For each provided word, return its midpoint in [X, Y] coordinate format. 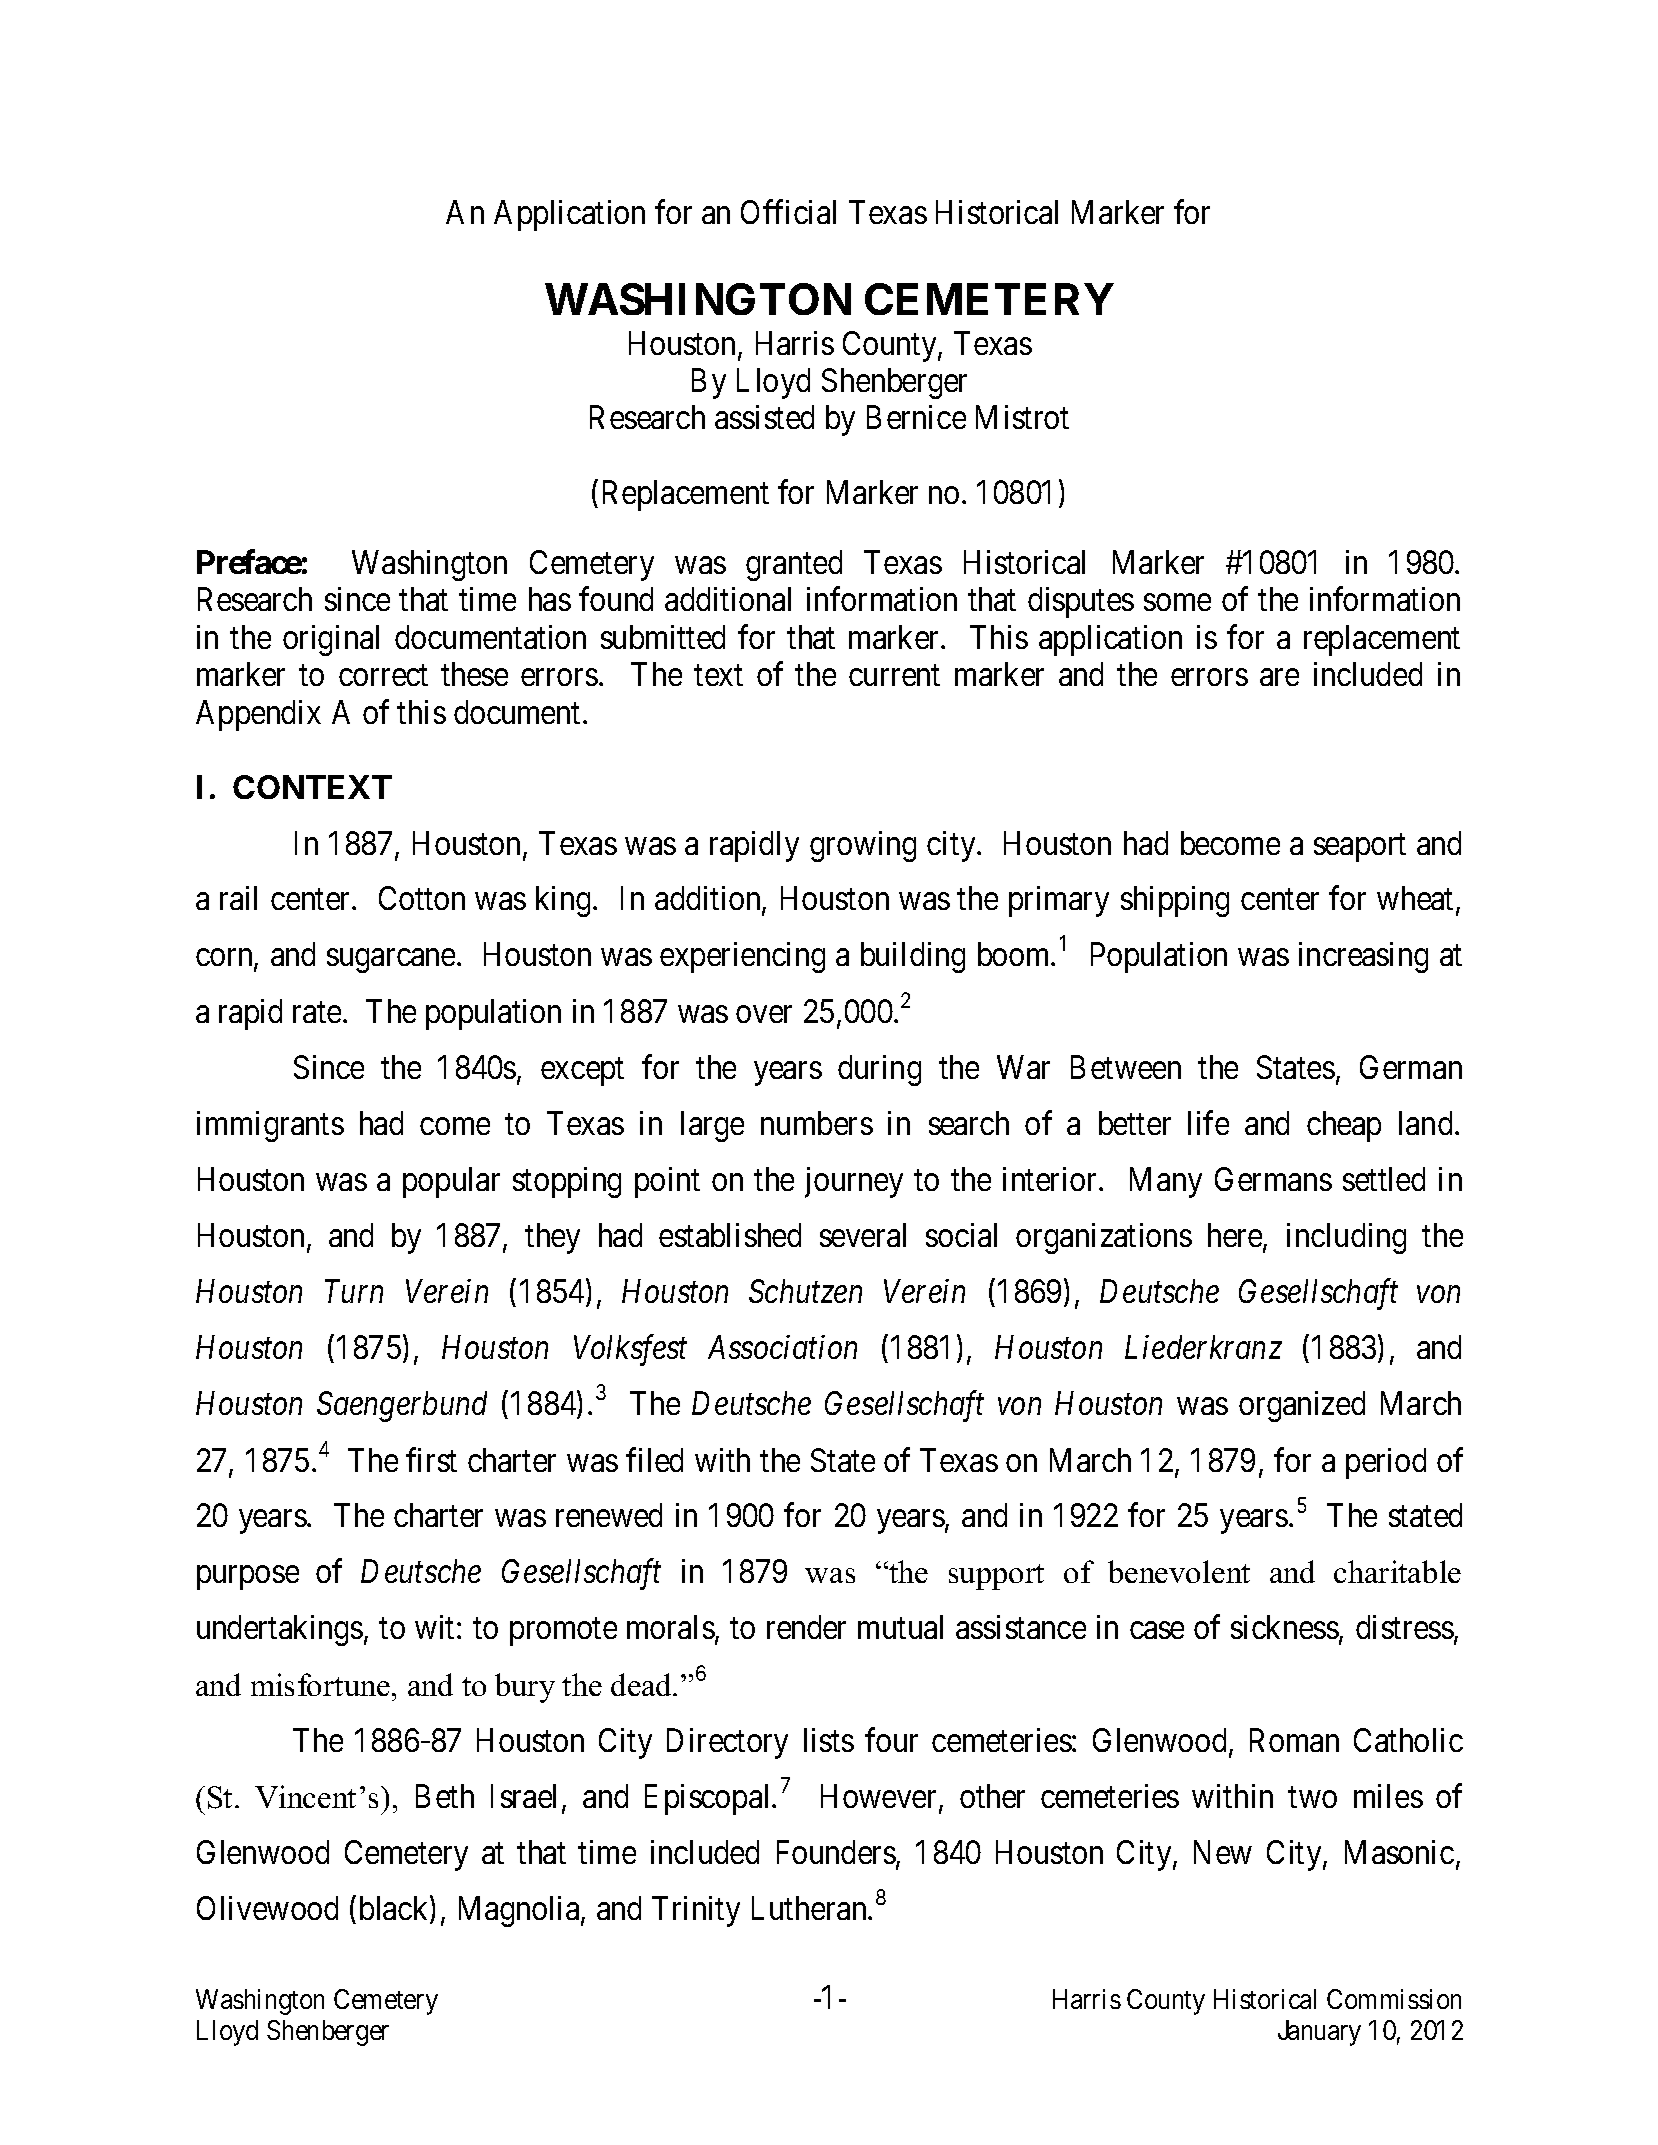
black [395, 1909]
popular [451, 1182]
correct [383, 675]
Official [788, 212]
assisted [764, 417]
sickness [1285, 1627]
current [894, 675]
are [1279, 677]
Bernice [916, 417]
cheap [1344, 1126]
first [431, 1459]
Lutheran [811, 1908]
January [1319, 2033]
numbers [817, 1123]
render [806, 1627]
